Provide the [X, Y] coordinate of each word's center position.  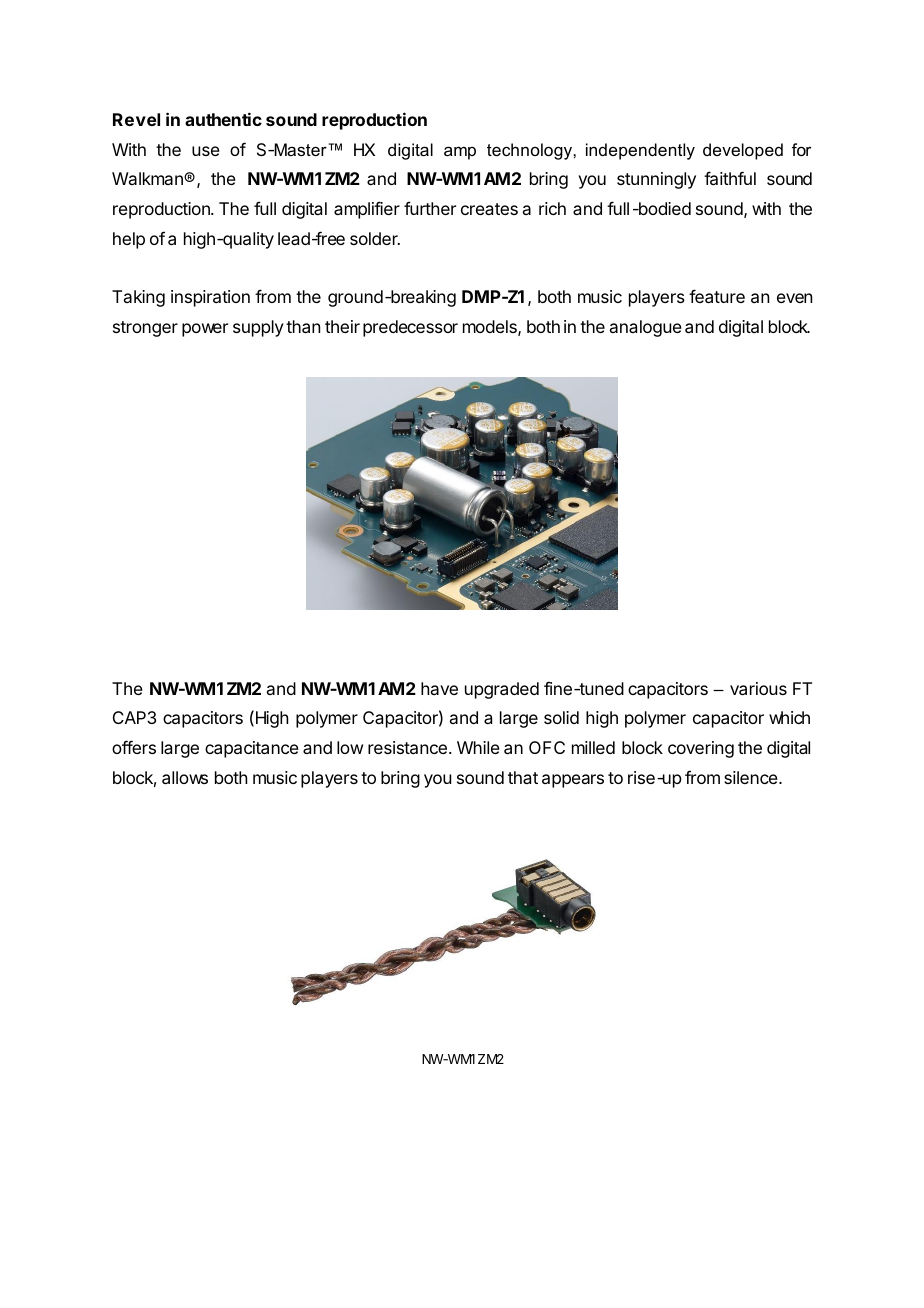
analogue [646, 328]
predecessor [410, 328]
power [205, 330]
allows [185, 777]
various [758, 688]
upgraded [502, 690]
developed [743, 151]
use [206, 151]
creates [489, 209]
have [439, 688]
